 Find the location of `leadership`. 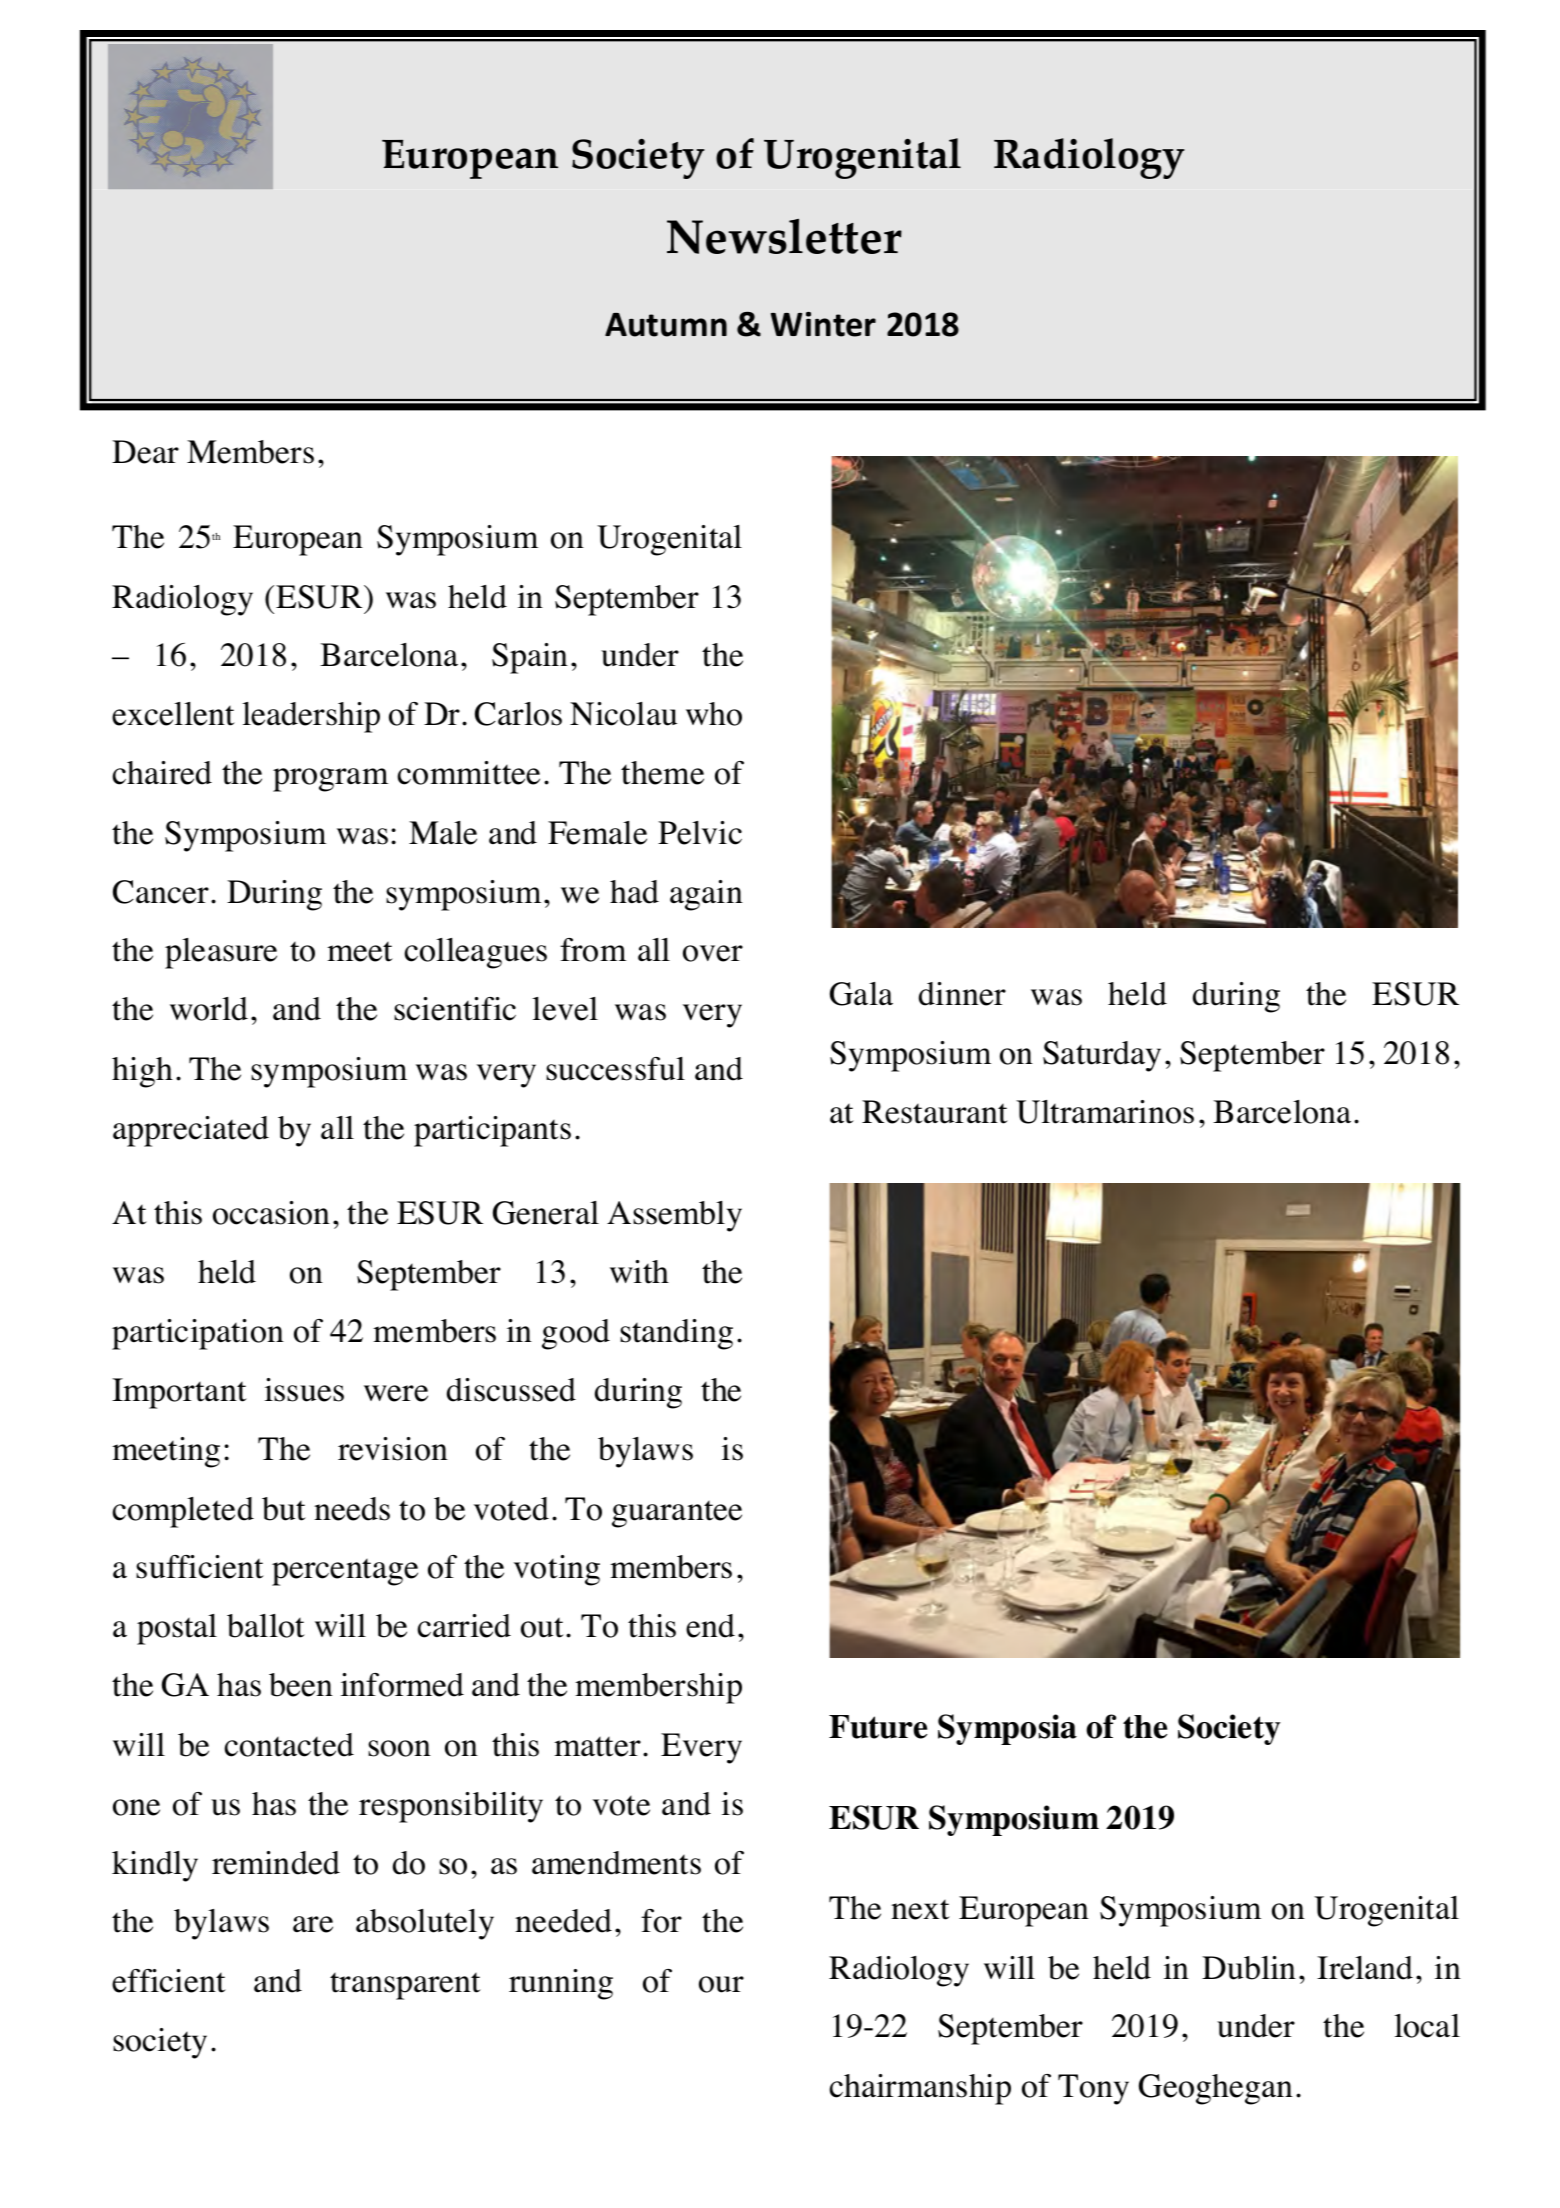

leadership is located at coordinates (311, 717).
